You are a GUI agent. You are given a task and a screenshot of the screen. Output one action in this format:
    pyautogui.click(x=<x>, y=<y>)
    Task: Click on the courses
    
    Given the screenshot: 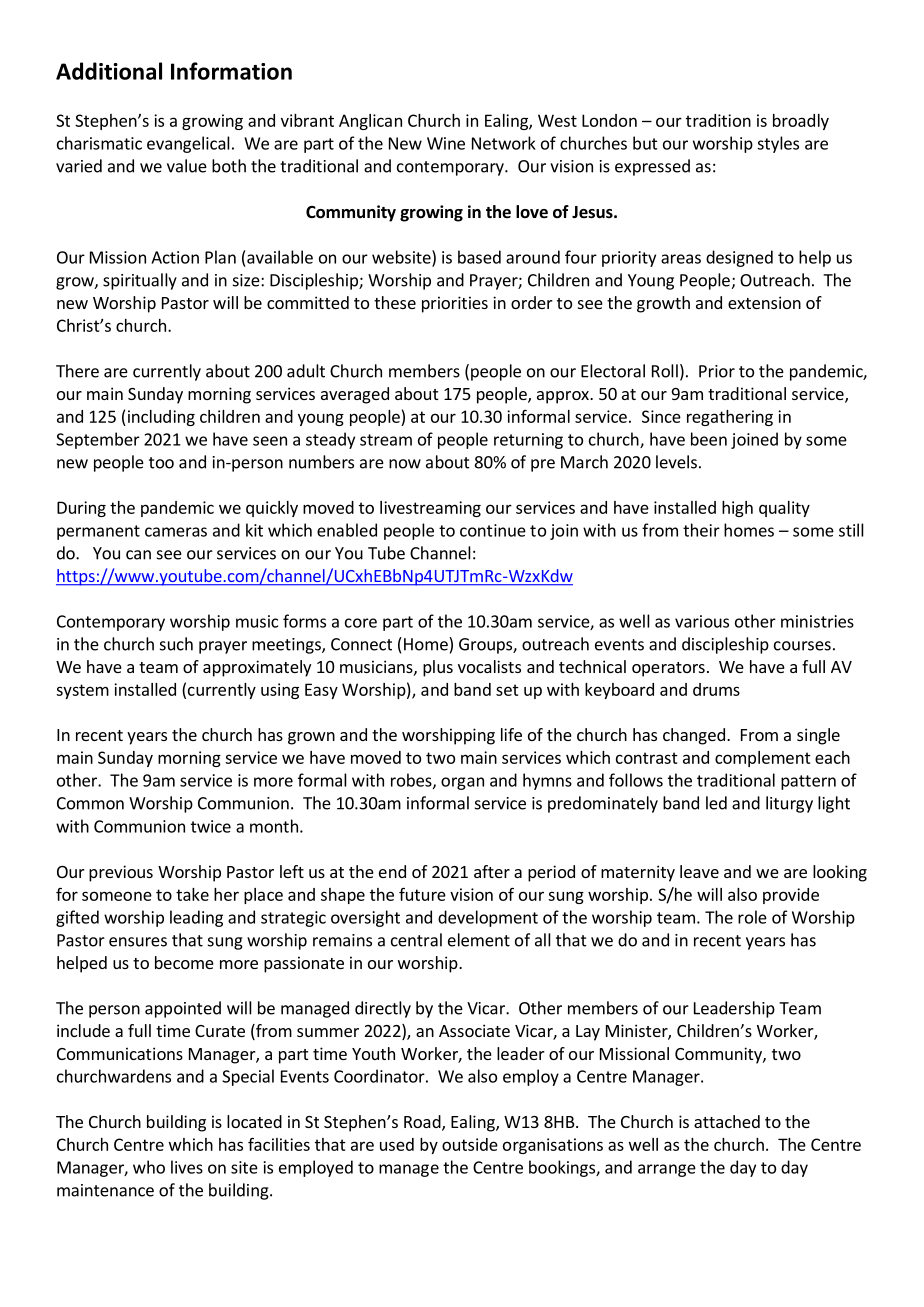 What is the action you would take?
    pyautogui.click(x=802, y=646)
